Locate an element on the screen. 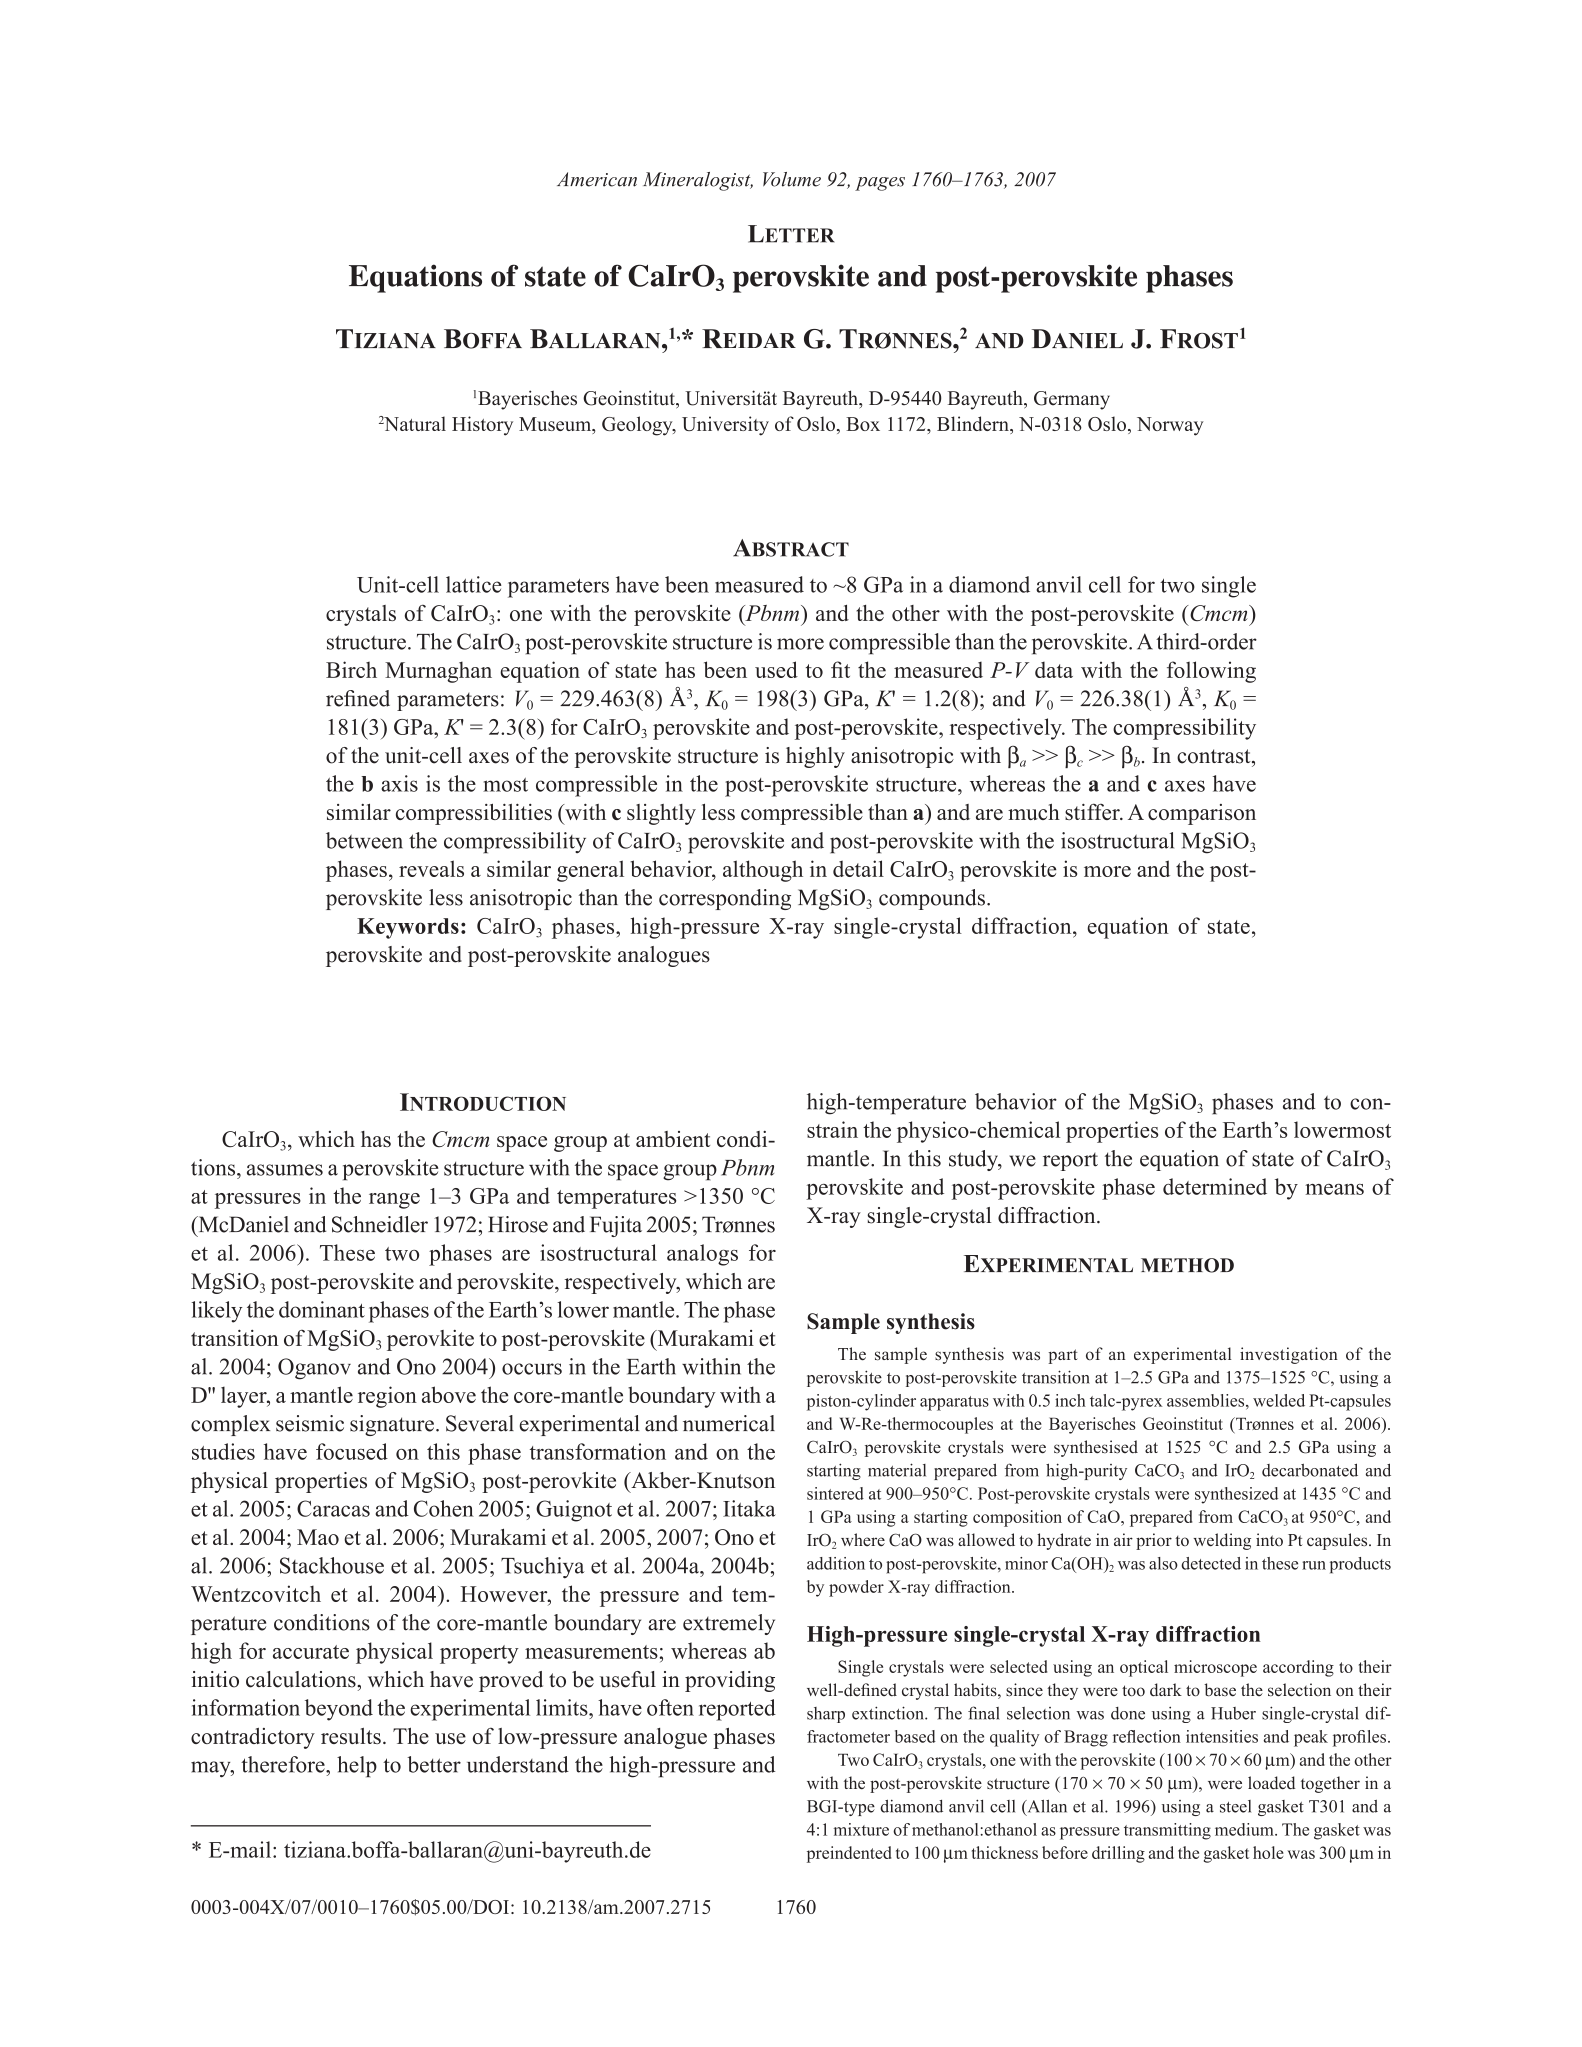  lattice is located at coordinates (474, 584).
